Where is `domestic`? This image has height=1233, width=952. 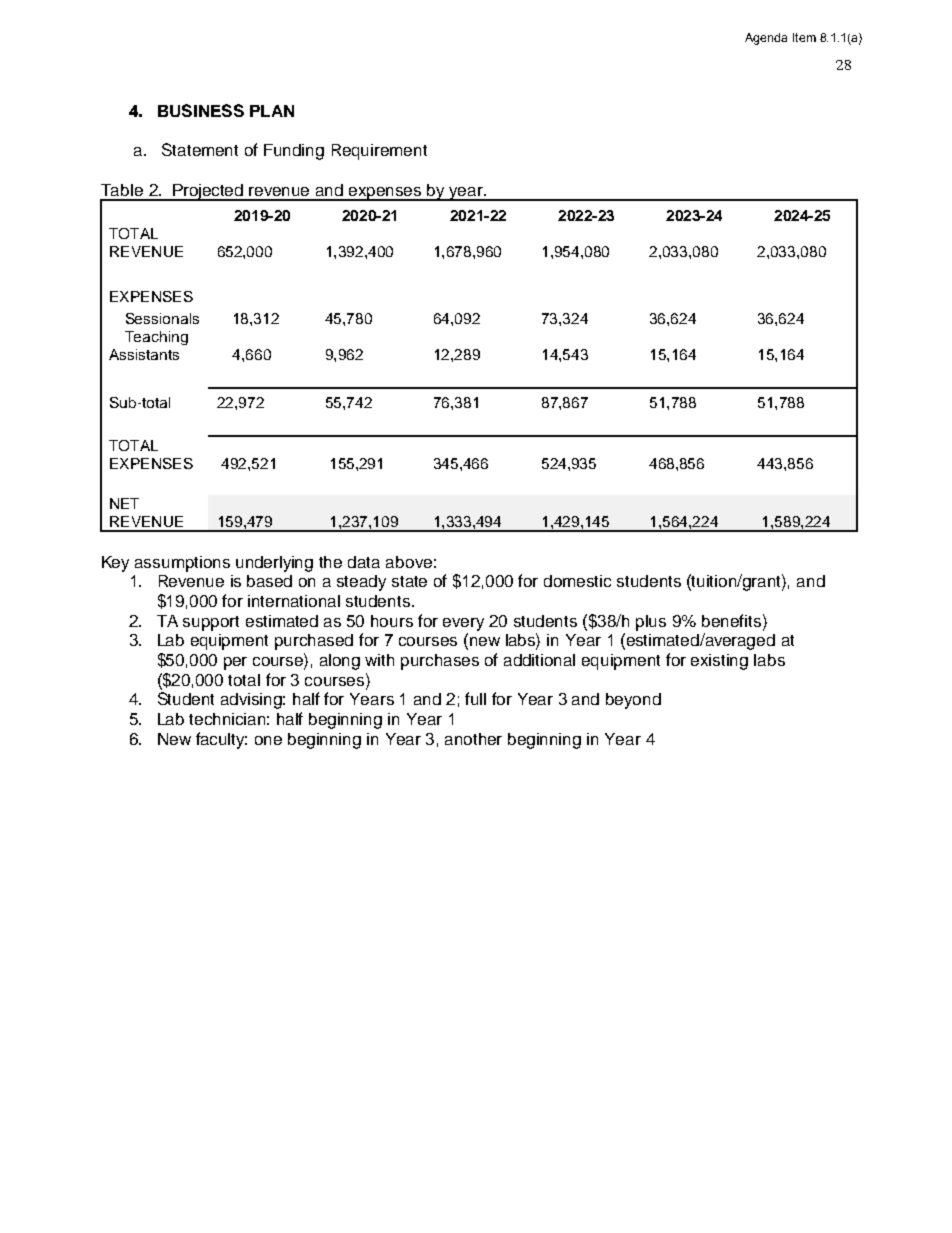 domestic is located at coordinates (577, 581).
